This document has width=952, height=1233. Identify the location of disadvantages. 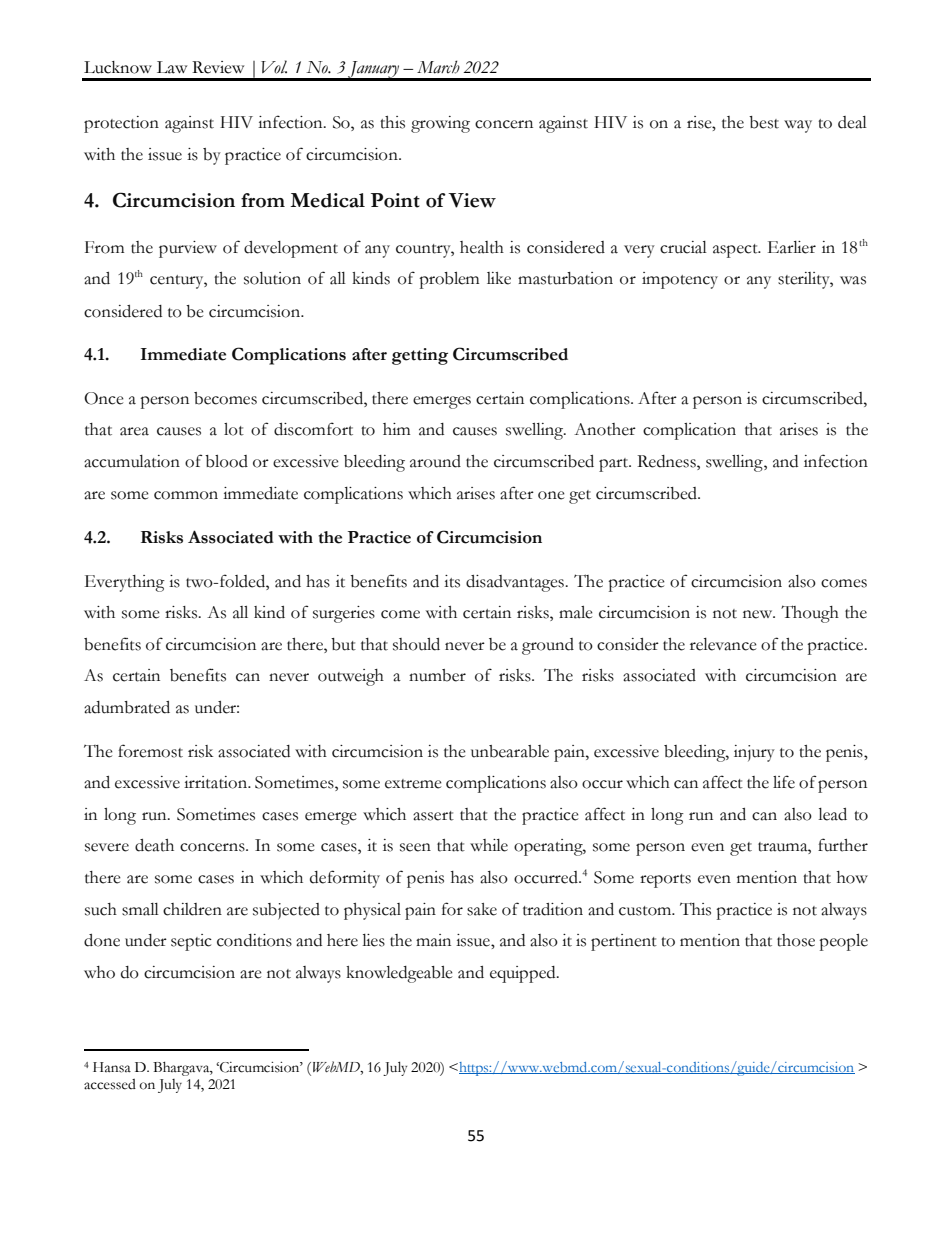
(516, 583).
